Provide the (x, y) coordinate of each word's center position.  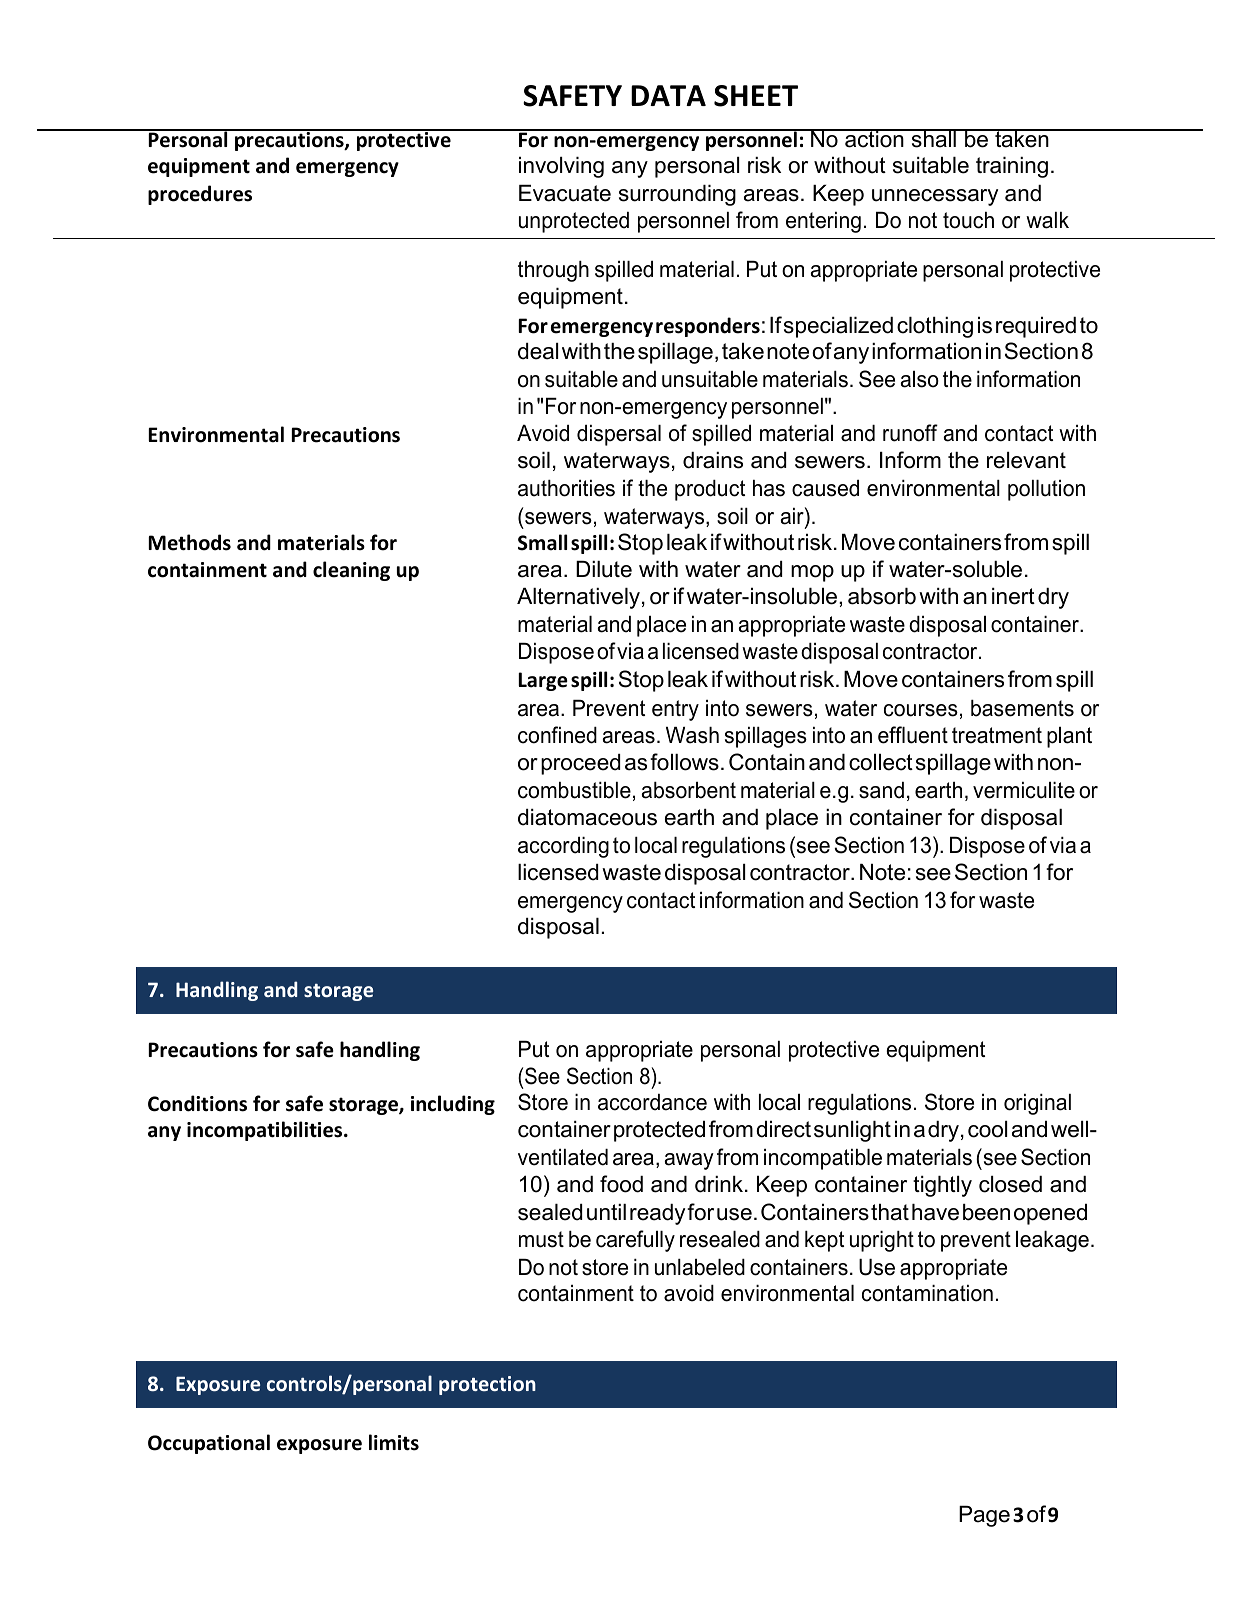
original (1037, 1104)
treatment (997, 735)
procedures (200, 195)
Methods (189, 542)
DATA (668, 95)
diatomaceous (587, 817)
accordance (652, 1102)
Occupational (209, 1444)
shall (933, 138)
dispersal (619, 435)
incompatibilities (266, 1131)
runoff (910, 433)
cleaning (351, 571)
